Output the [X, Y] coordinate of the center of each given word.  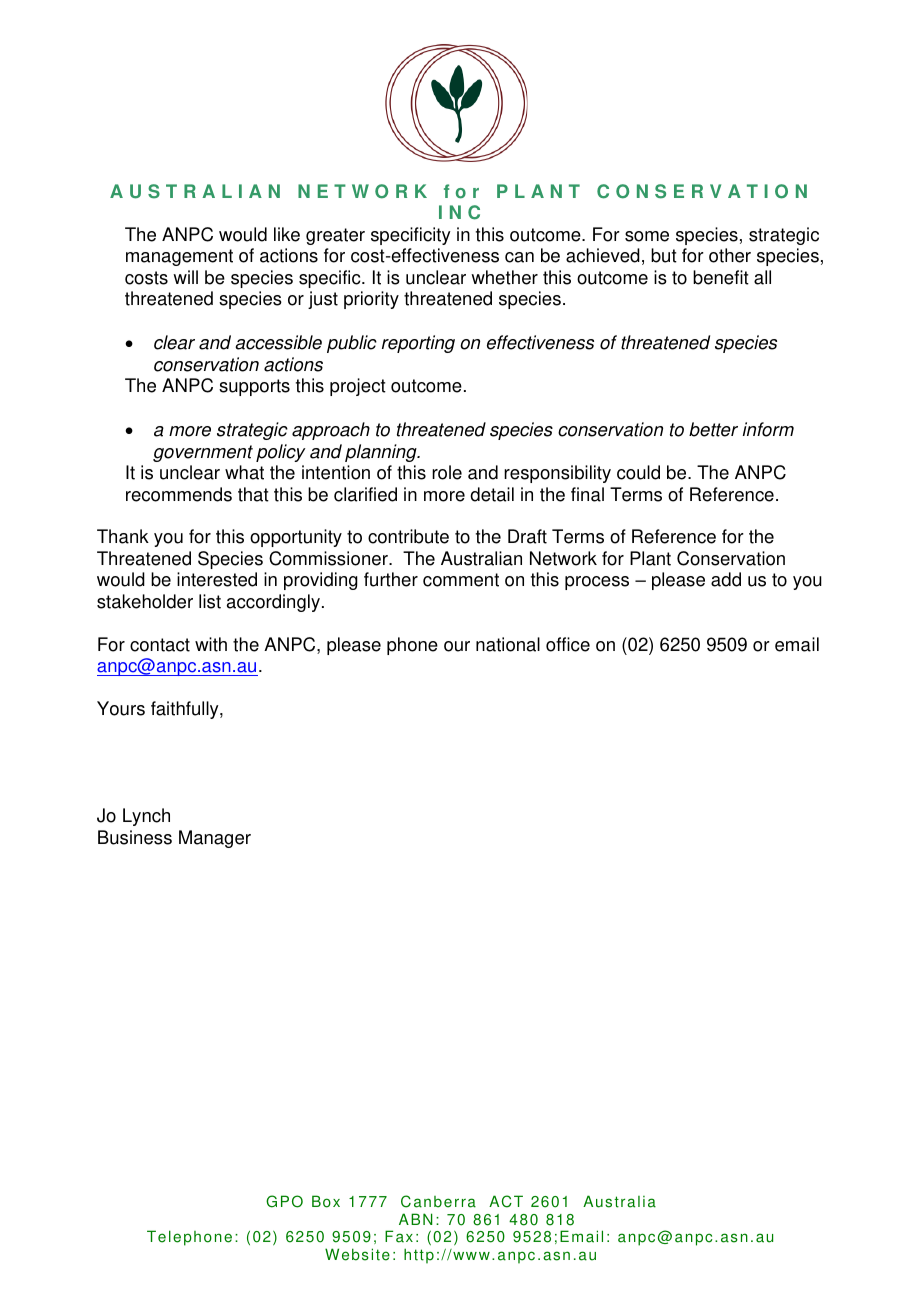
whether [504, 277]
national [508, 644]
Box [326, 1201]
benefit [721, 277]
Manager [215, 839]
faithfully [186, 710]
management [179, 257]
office [568, 644]
